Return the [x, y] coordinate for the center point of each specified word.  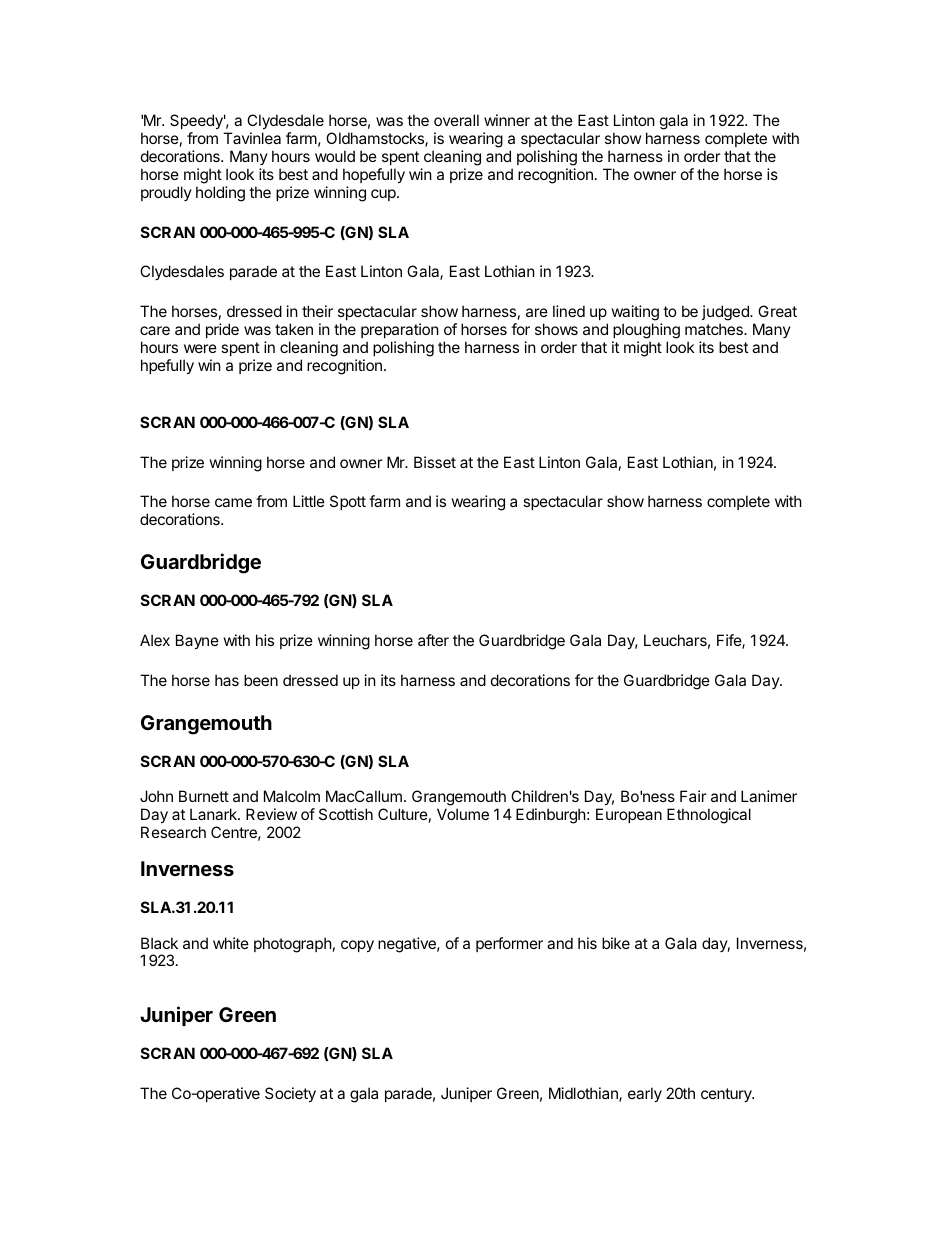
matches [715, 329]
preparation [400, 330]
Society [290, 1094]
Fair [693, 796]
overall [456, 120]
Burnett [204, 796]
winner [507, 120]
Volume [463, 814]
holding [220, 194]
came [233, 502]
